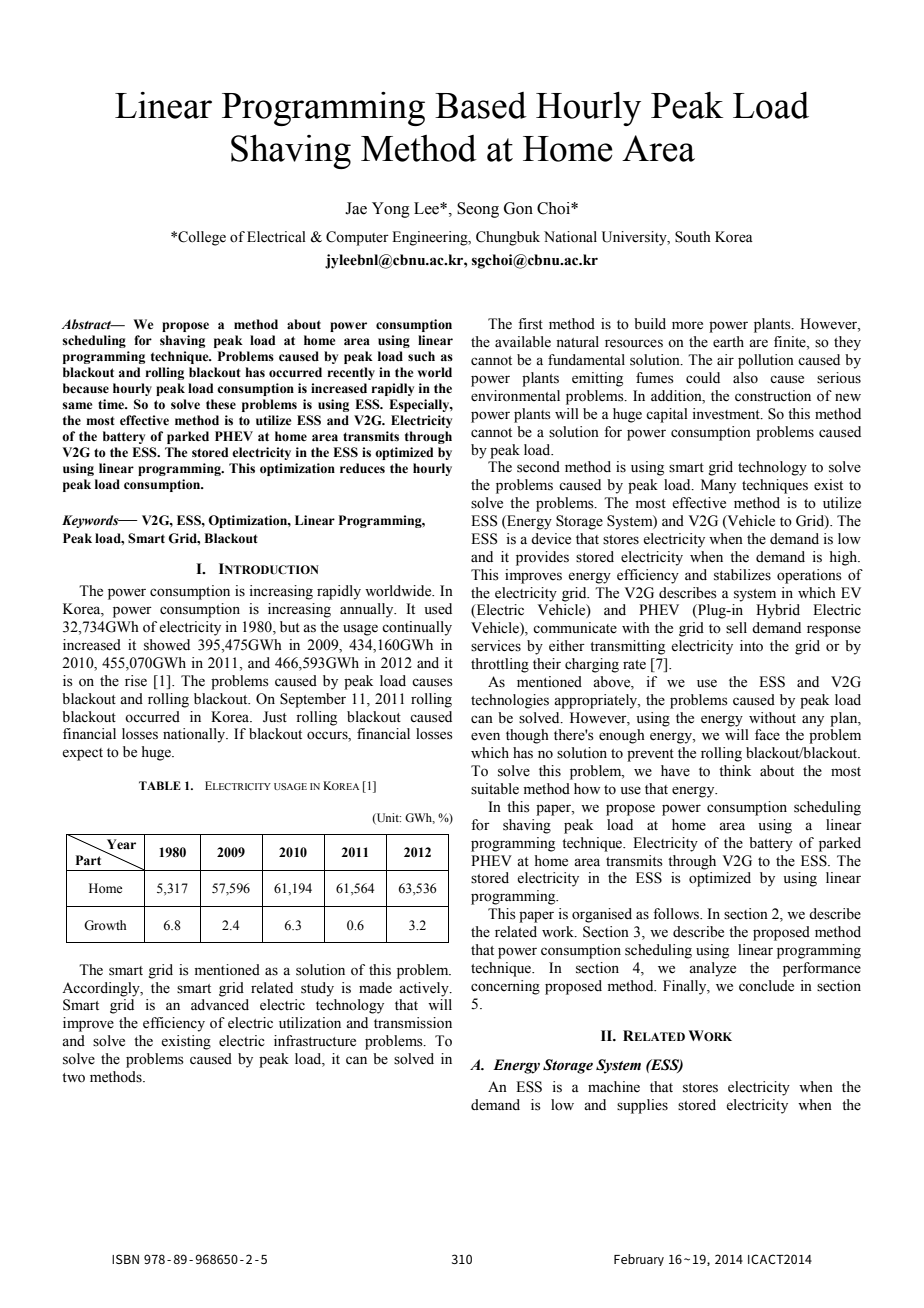  Describe the element at coordinates (481, 105) in the image. I see `Based` at that location.
